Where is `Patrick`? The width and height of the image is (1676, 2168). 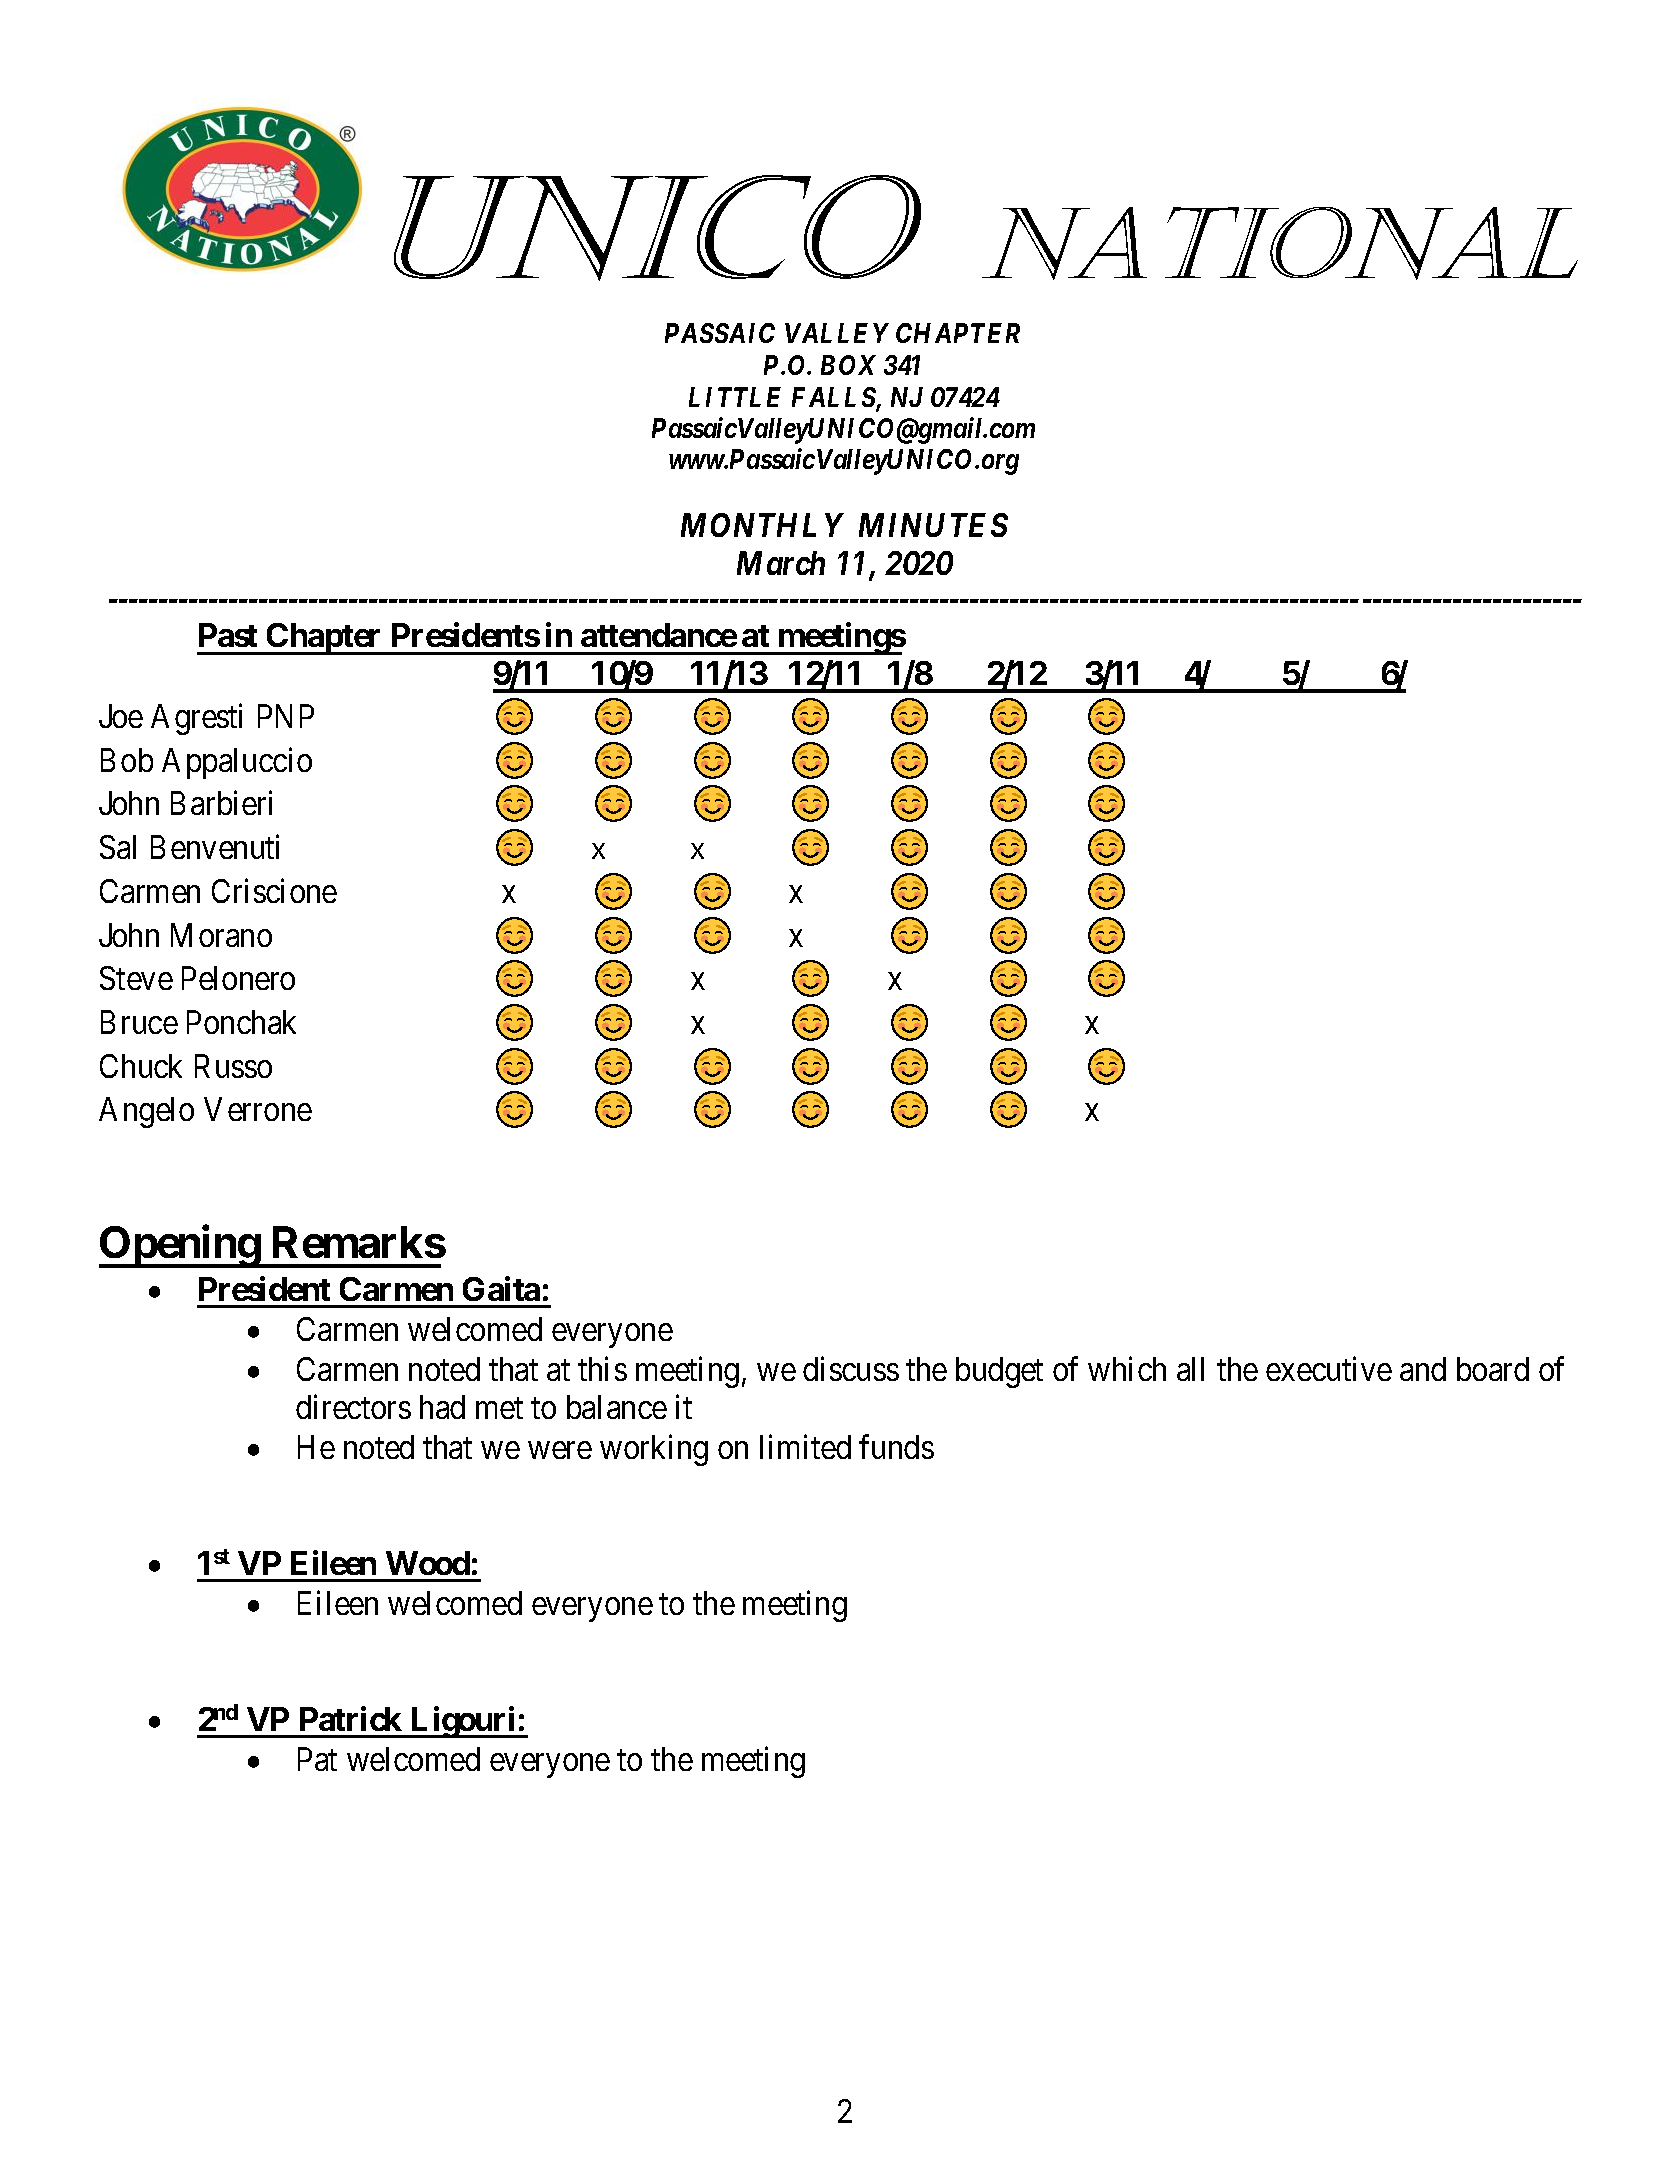
Patrick is located at coordinates (351, 1718).
